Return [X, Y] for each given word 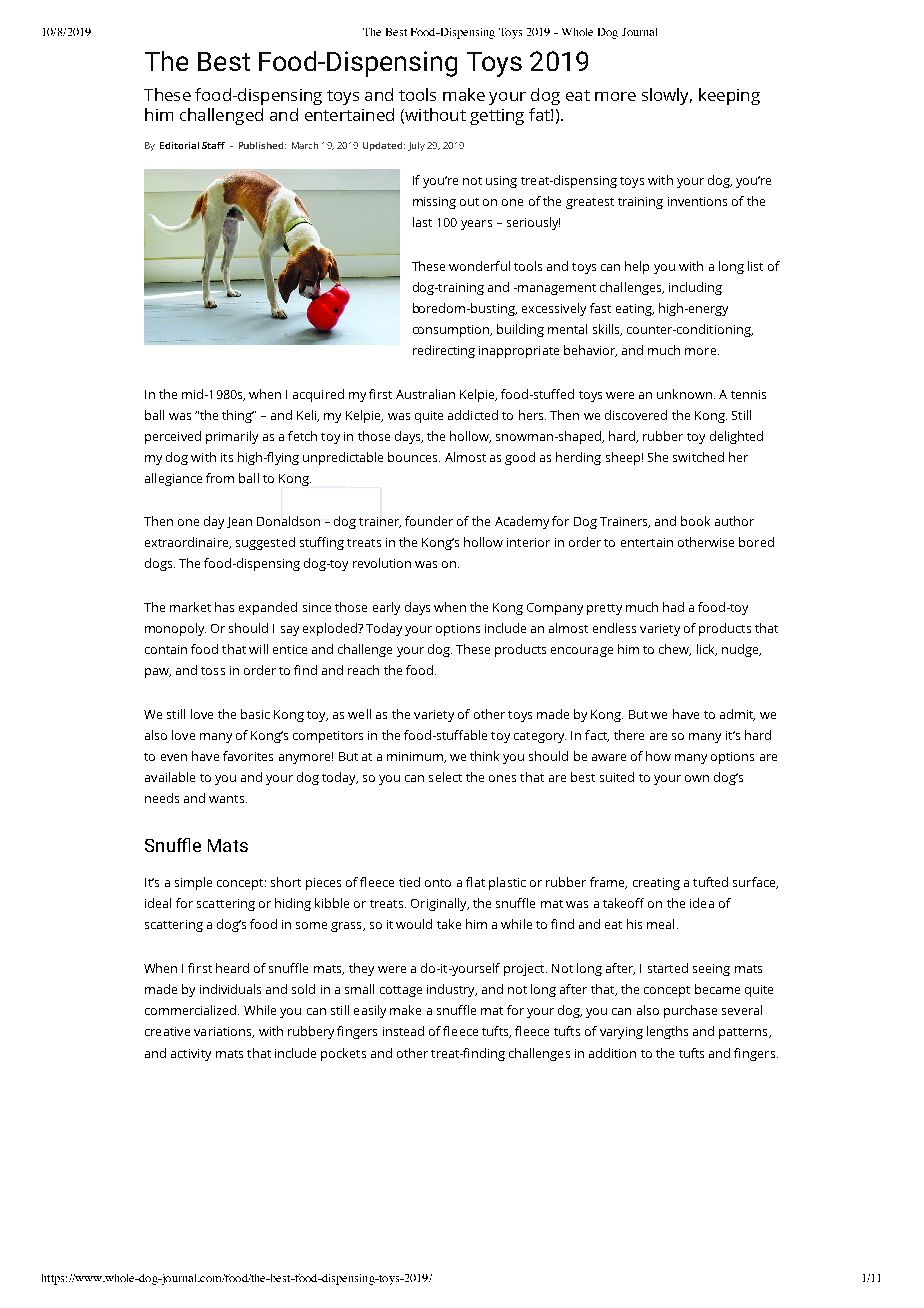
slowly [667, 96]
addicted [473, 415]
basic [255, 714]
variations [224, 1032]
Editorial [179, 145]
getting [497, 117]
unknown [684, 394]
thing [238, 416]
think [484, 756]
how [658, 756]
